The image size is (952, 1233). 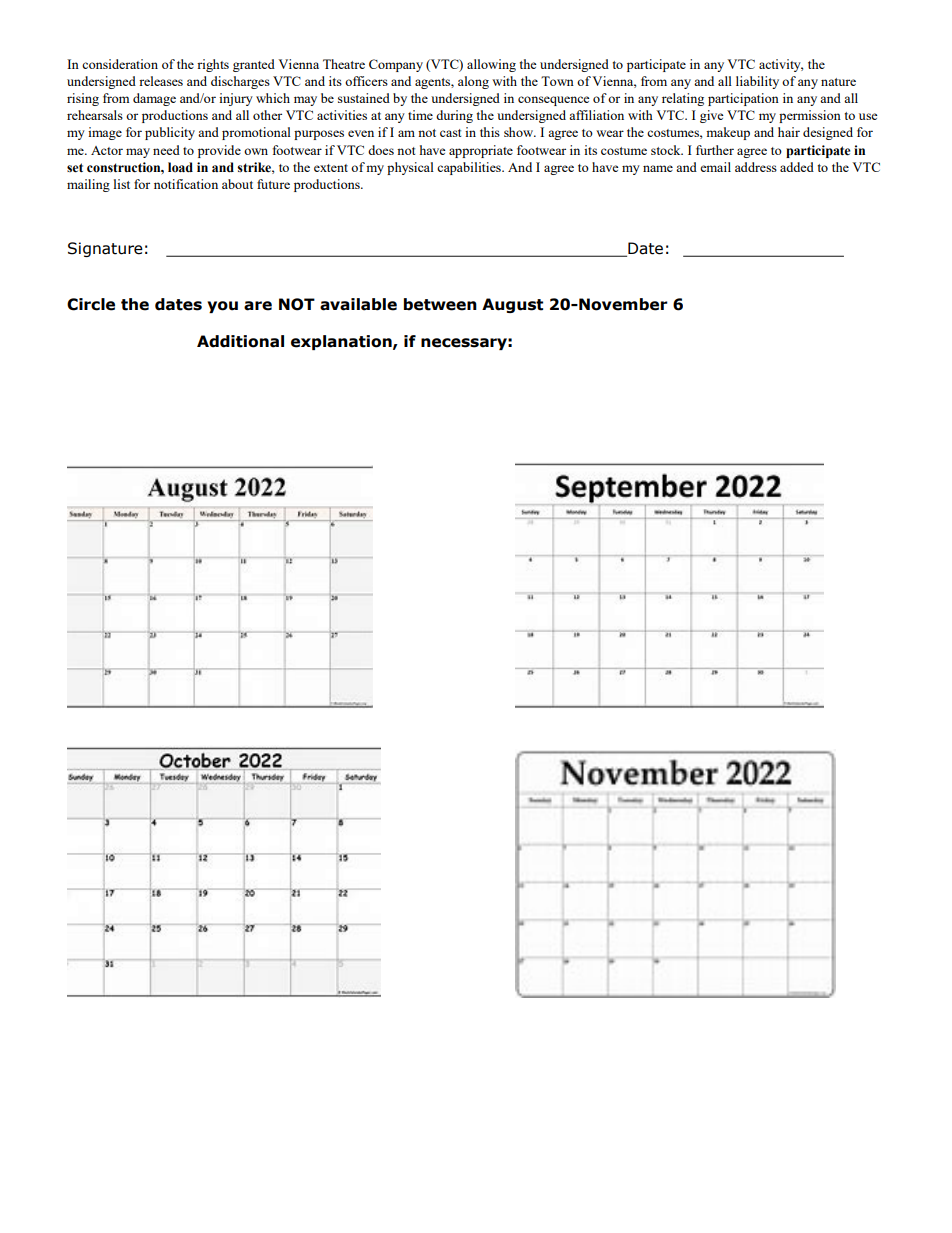 I want to click on Circle, so click(x=91, y=304).
